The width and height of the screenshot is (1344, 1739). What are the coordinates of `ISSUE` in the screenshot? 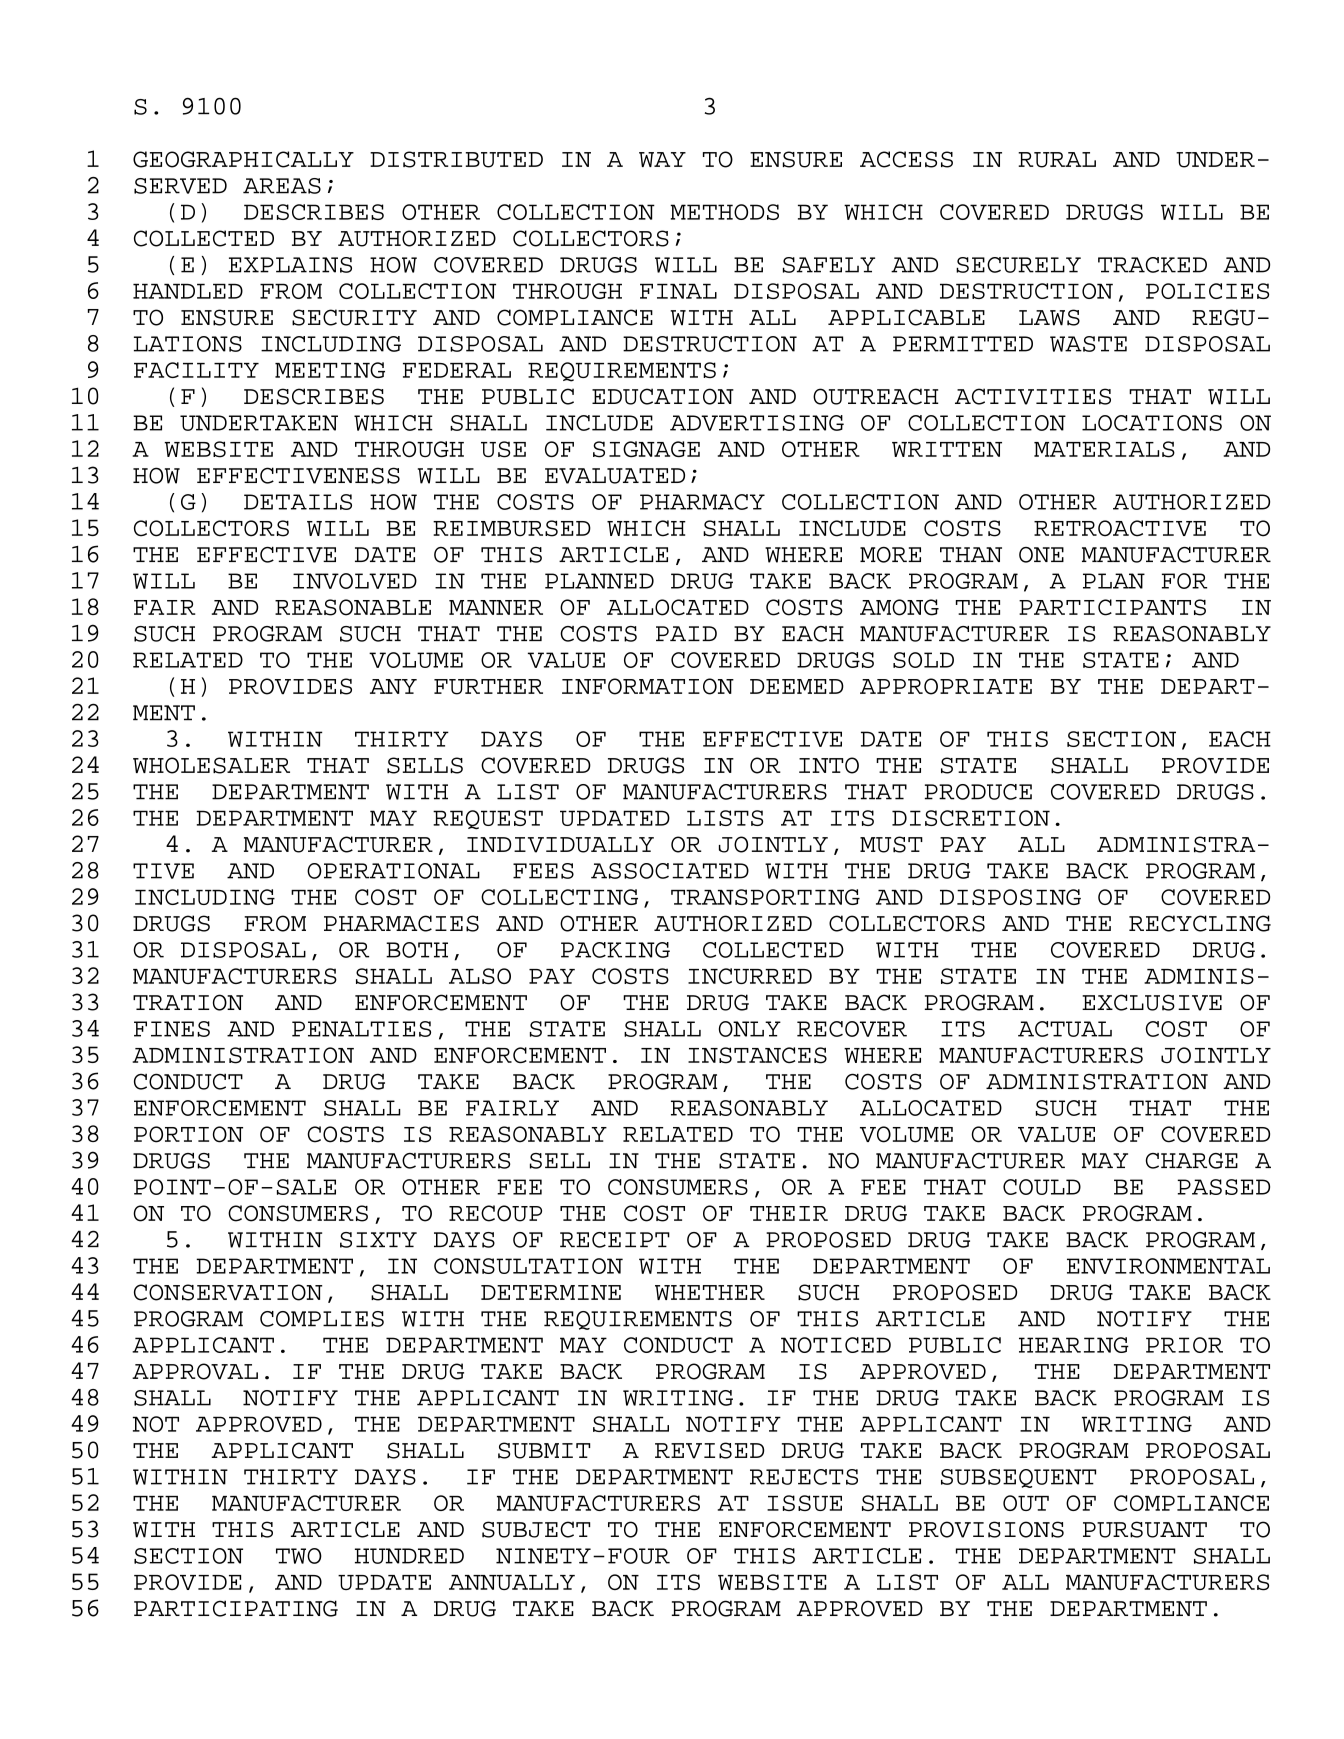 It's located at (804, 1503).
